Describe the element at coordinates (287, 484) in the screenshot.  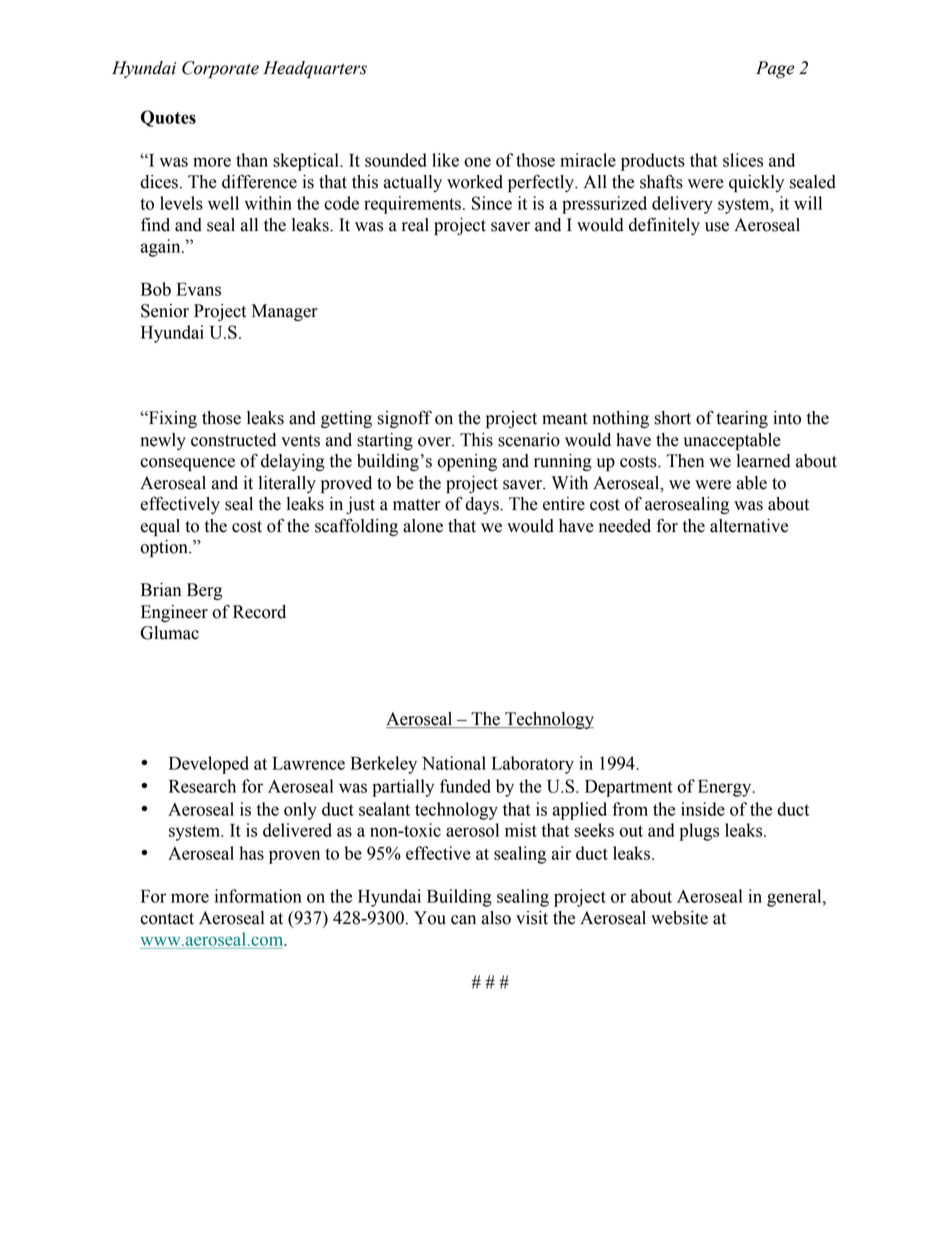
I see `literally` at that location.
